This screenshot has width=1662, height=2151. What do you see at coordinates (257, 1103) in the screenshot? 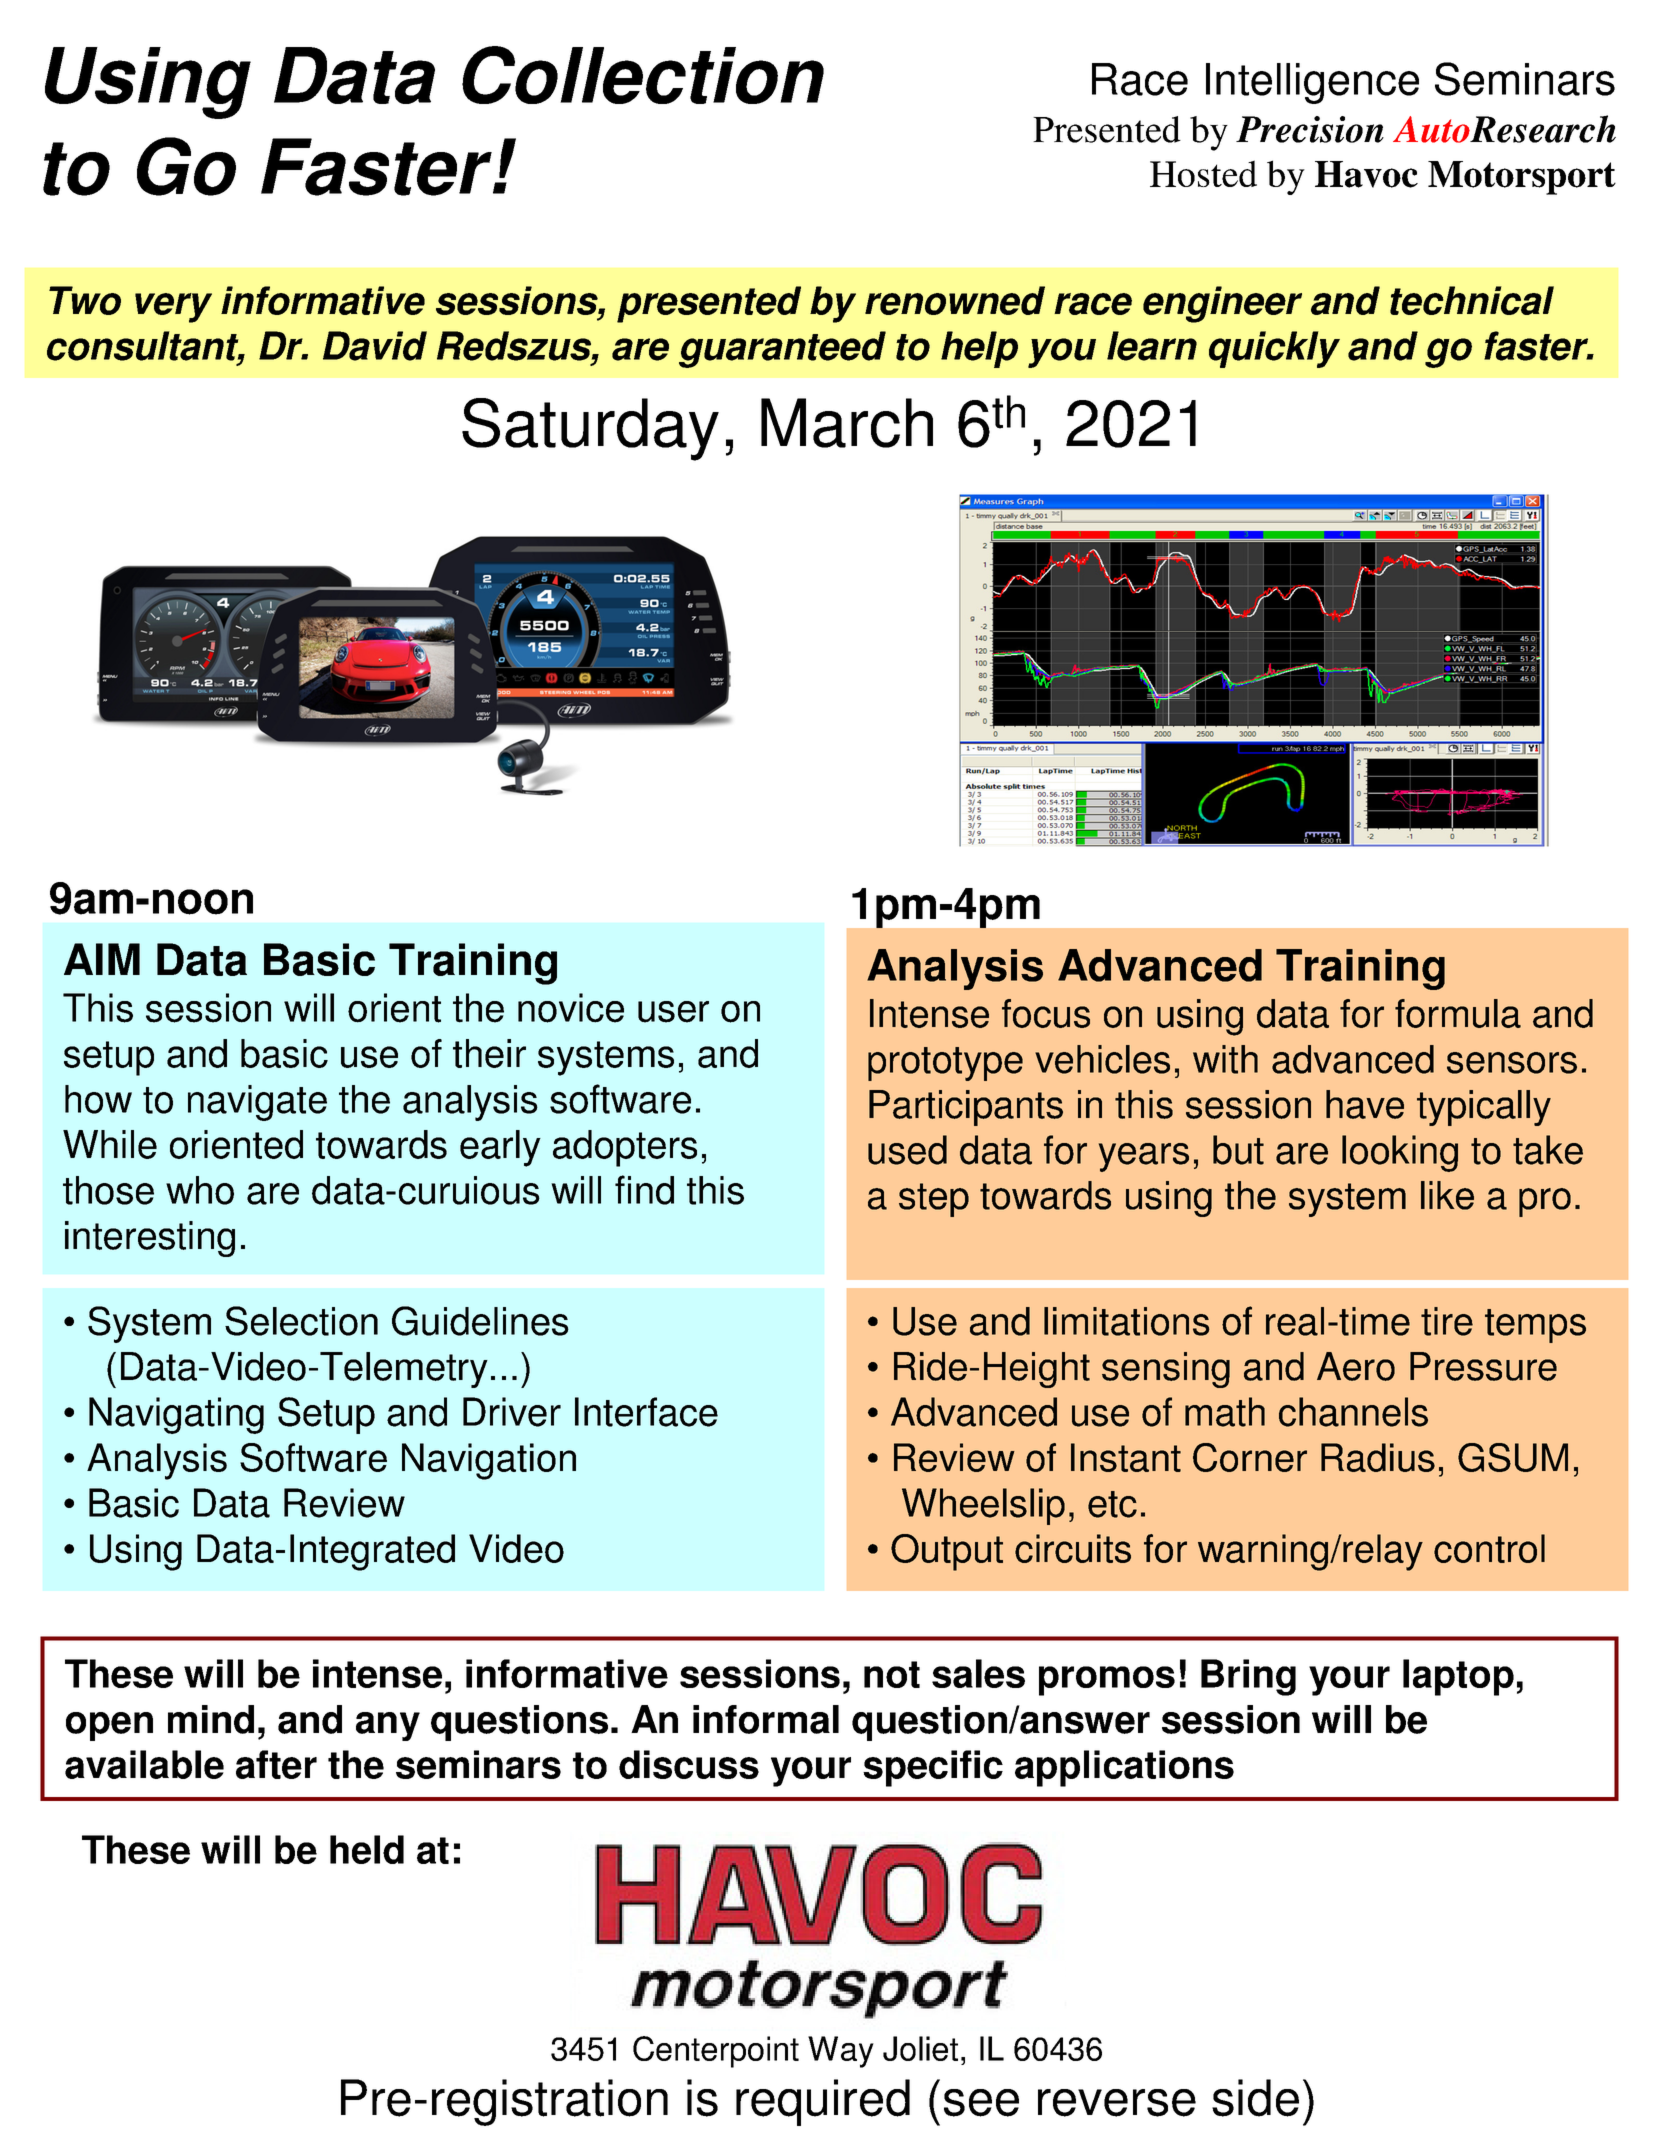
I see `navigate` at bounding box center [257, 1103].
